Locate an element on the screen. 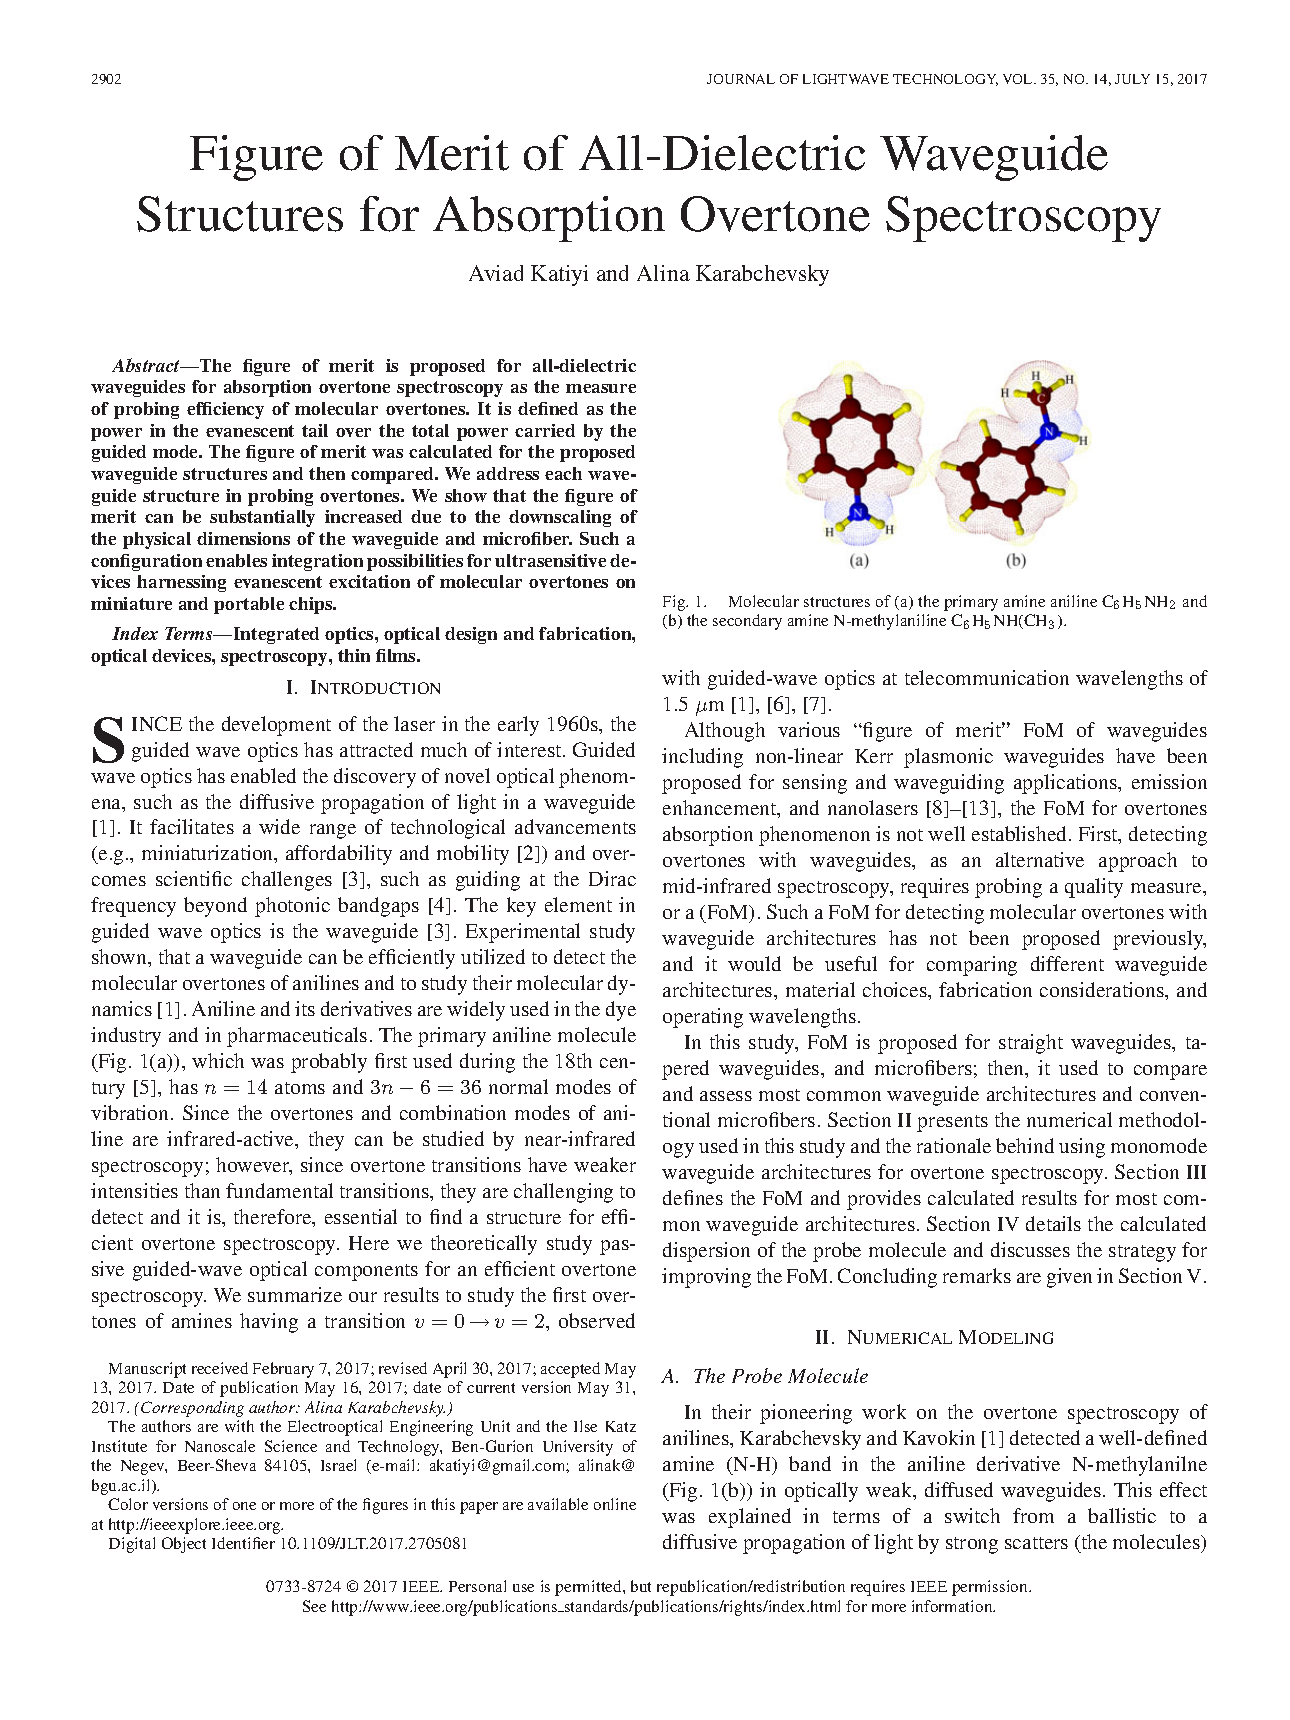  using is located at coordinates (1082, 1148).
